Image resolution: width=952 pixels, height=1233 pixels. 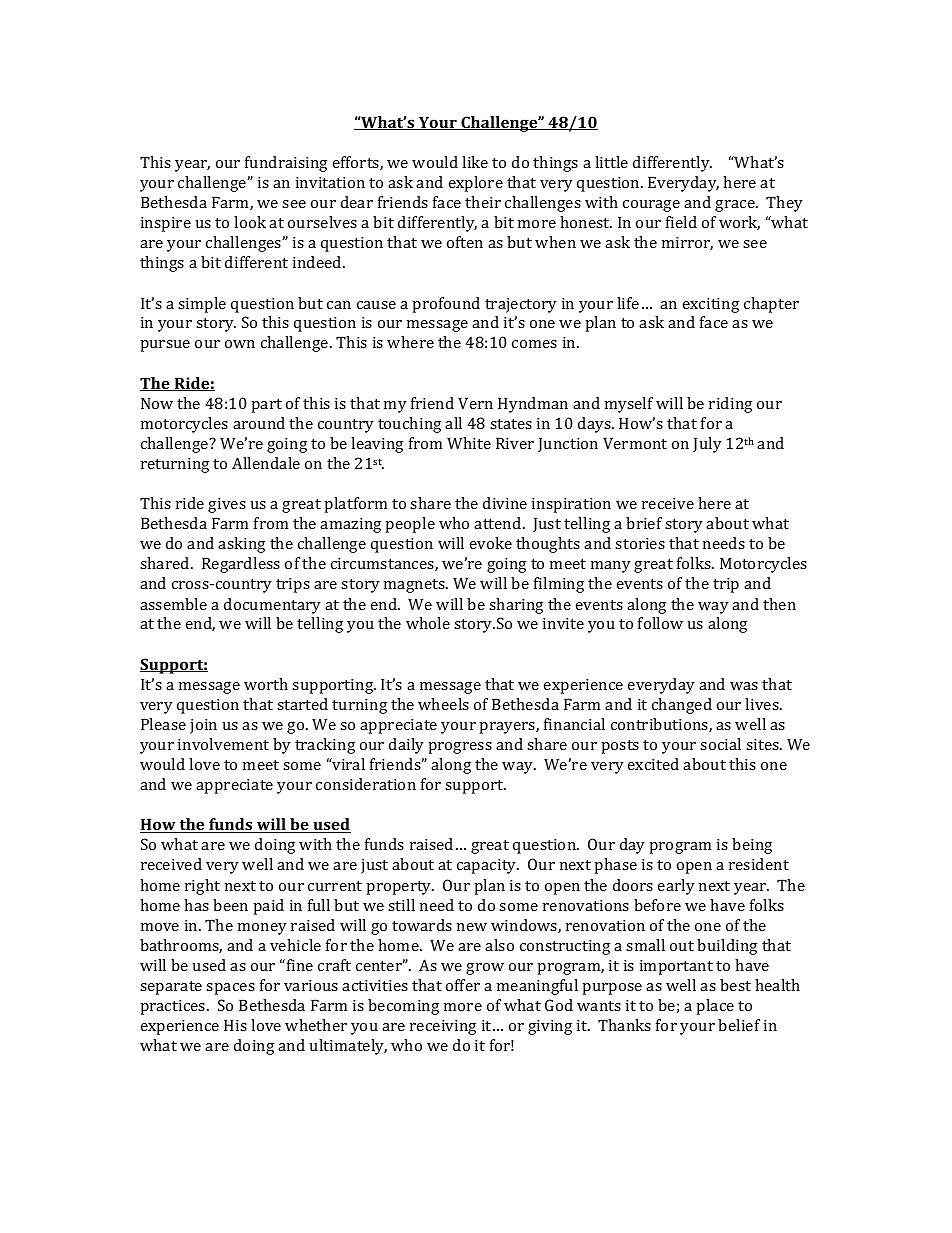 What do you see at coordinates (660, 623) in the page?
I see `follow` at bounding box center [660, 623].
